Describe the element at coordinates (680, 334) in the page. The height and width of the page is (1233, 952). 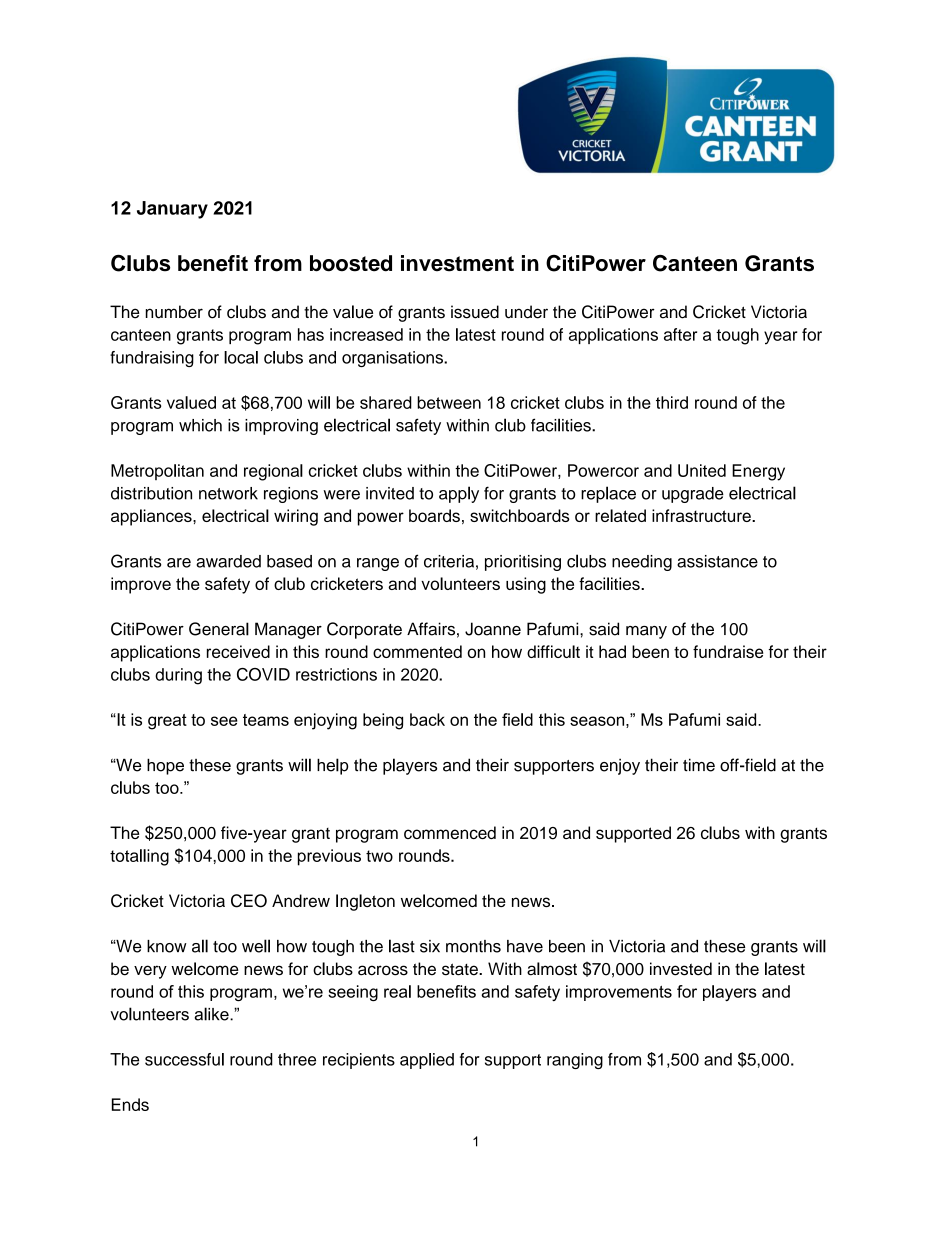
I see `after` at that location.
